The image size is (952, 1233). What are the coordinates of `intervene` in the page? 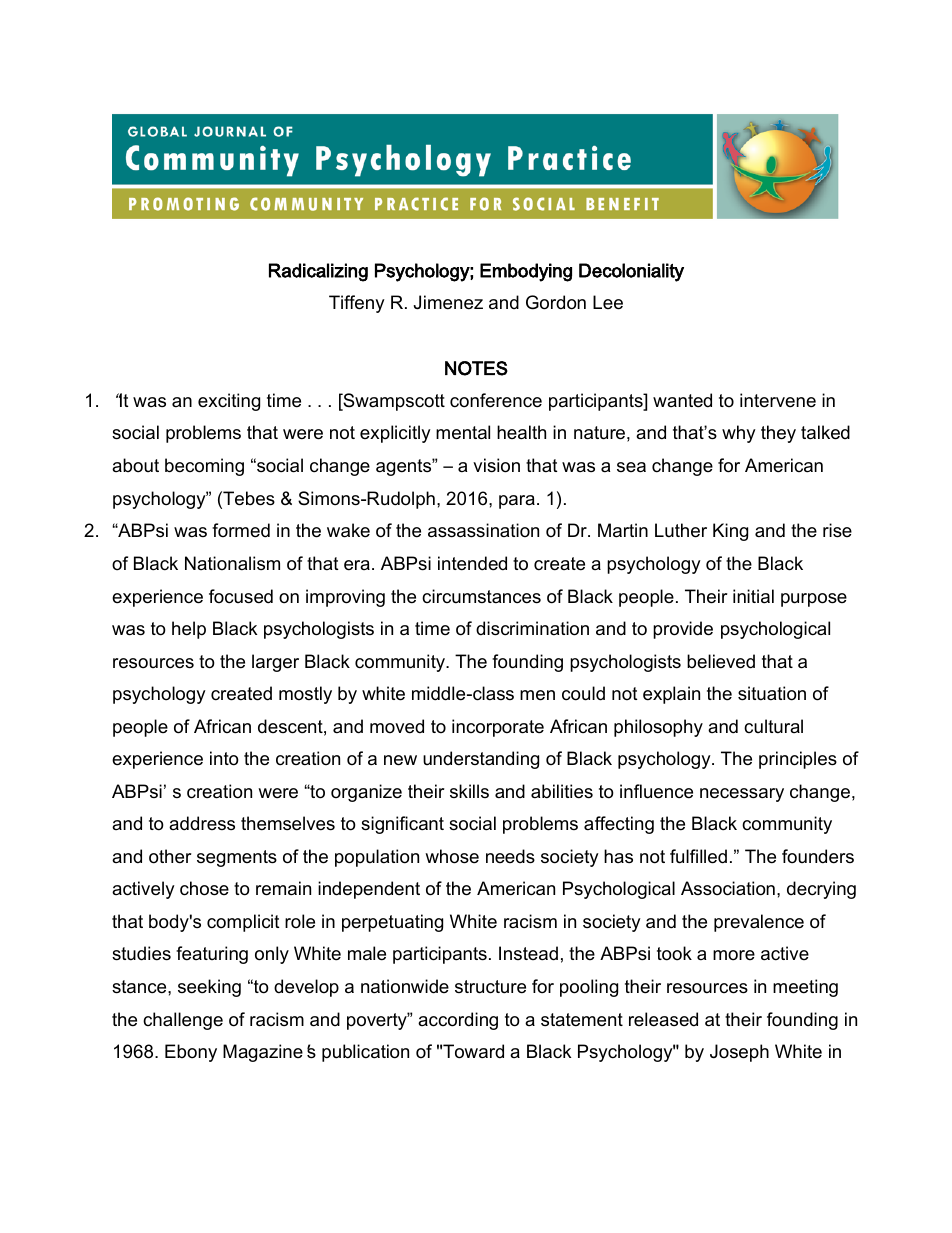 It's located at (778, 400).
